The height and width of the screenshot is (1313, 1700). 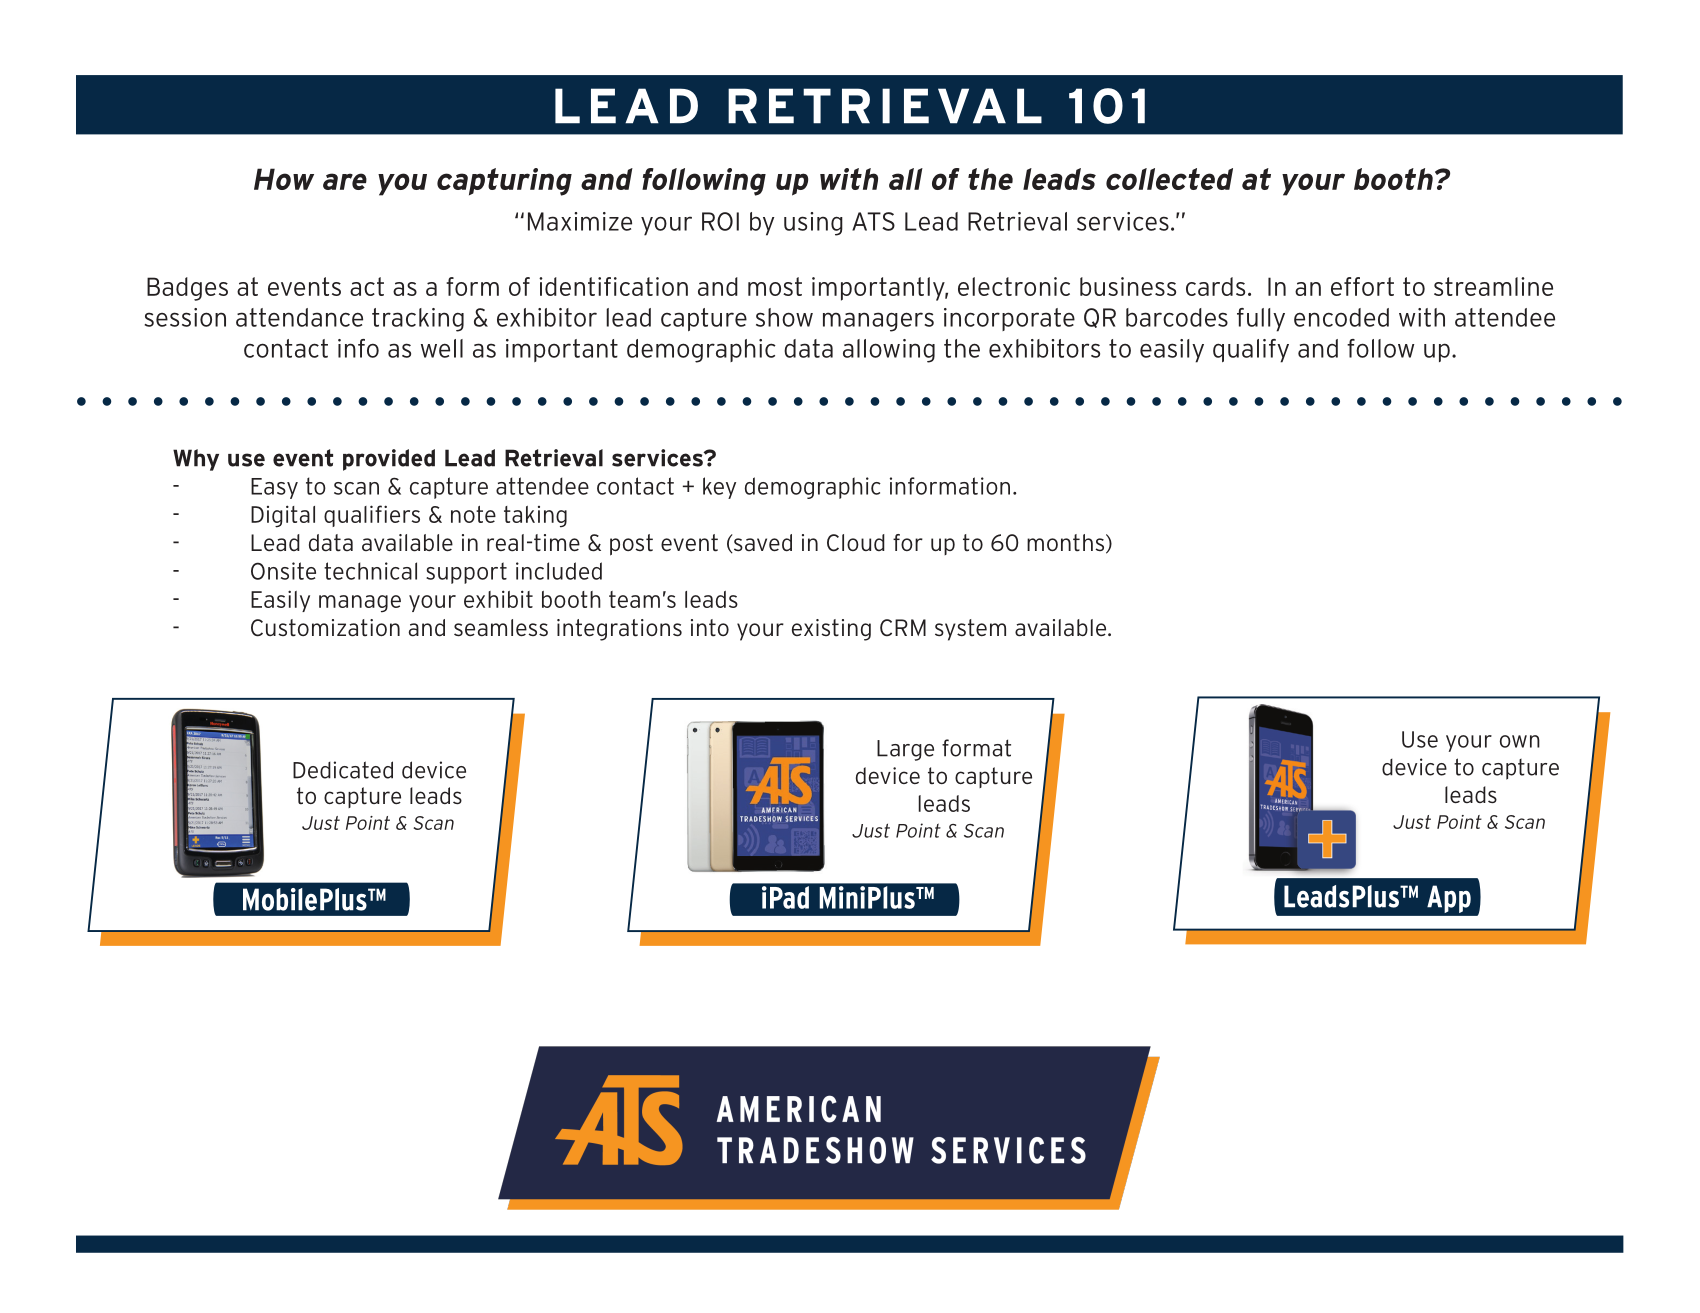 I want to click on key, so click(x=719, y=488).
